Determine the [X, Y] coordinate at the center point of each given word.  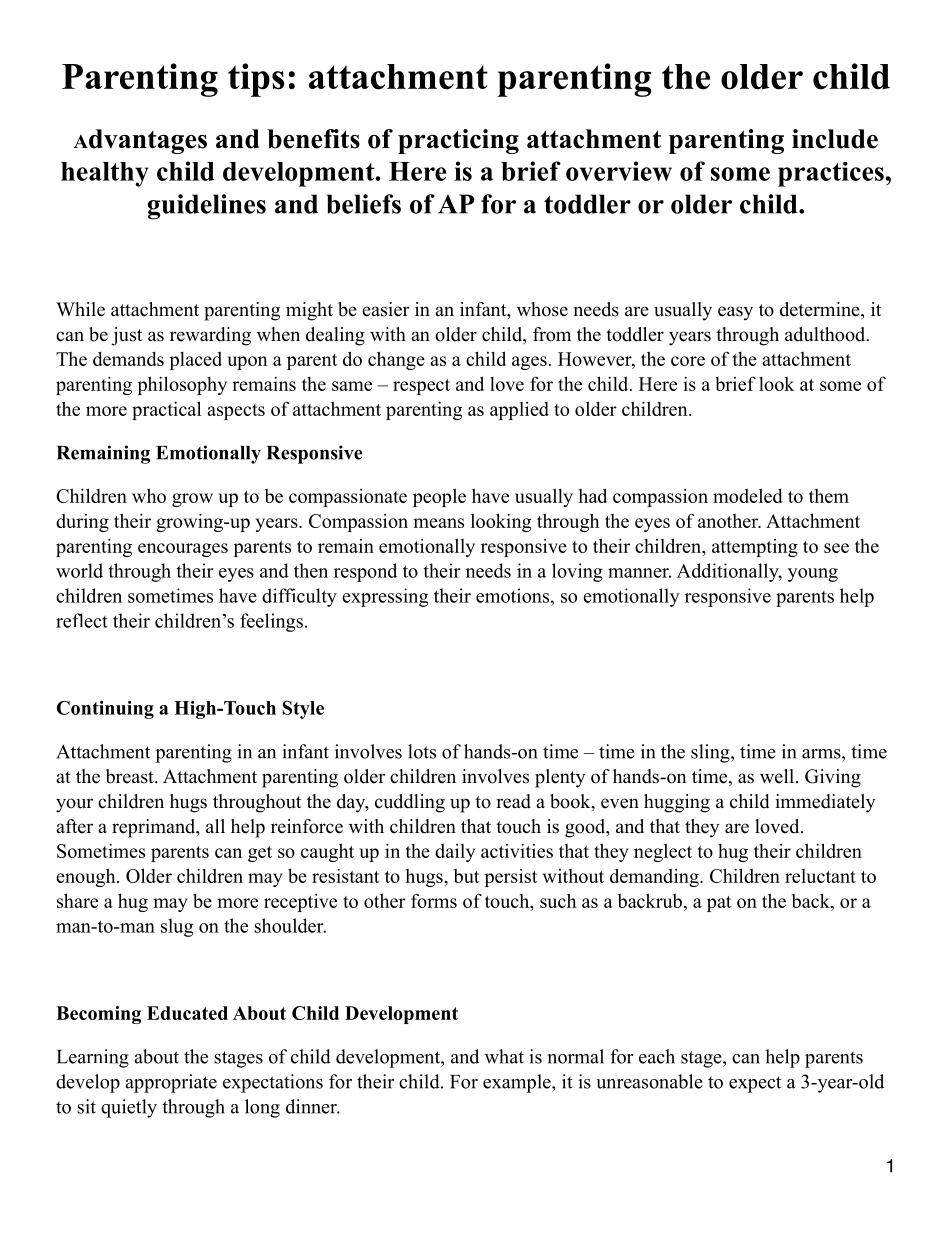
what [504, 1056]
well [778, 776]
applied [519, 411]
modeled [748, 495]
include [835, 139]
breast [131, 776]
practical [166, 410]
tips [256, 80]
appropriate [171, 1083]
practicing [458, 141]
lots [422, 751]
